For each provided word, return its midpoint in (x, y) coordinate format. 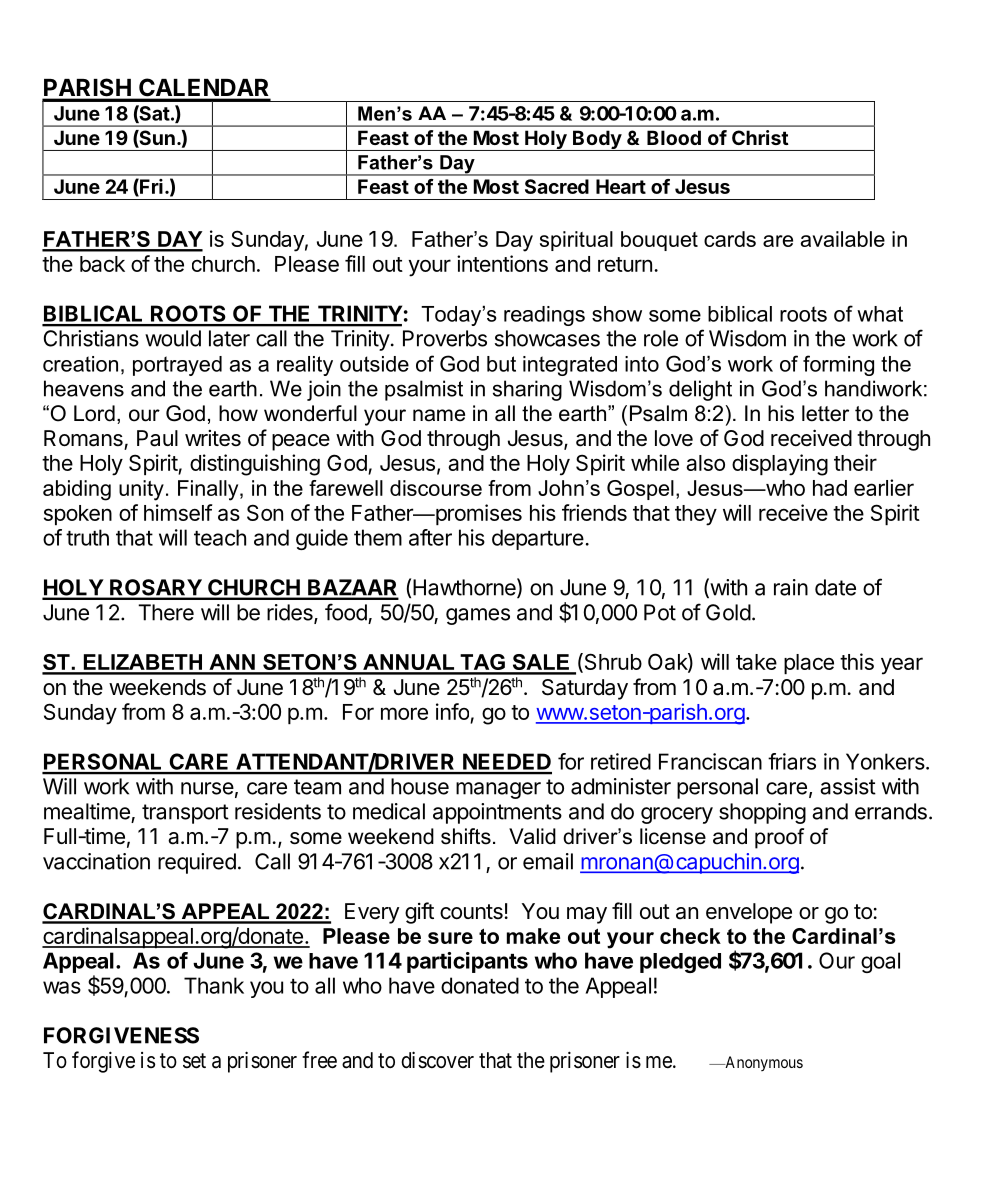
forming (838, 365)
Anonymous (763, 1063)
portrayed (177, 366)
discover (437, 1060)
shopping (762, 813)
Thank (214, 985)
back (102, 264)
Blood (674, 137)
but (501, 364)
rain (791, 587)
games (478, 616)
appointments (497, 813)
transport (185, 814)
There (166, 612)
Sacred (557, 186)
